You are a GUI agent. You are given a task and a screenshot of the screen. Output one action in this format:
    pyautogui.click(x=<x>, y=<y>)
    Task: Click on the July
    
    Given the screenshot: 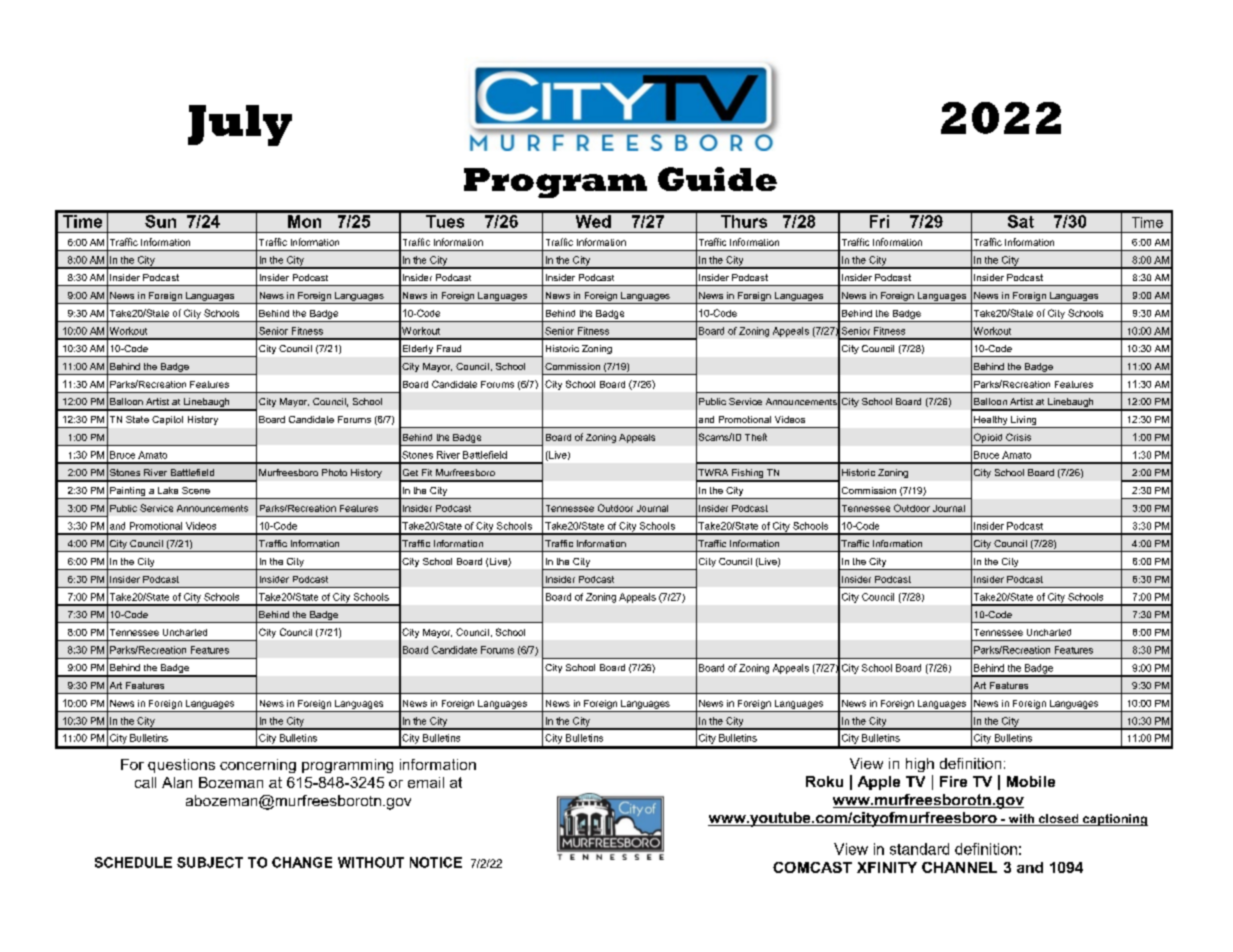 What is the action you would take?
    pyautogui.click(x=240, y=125)
